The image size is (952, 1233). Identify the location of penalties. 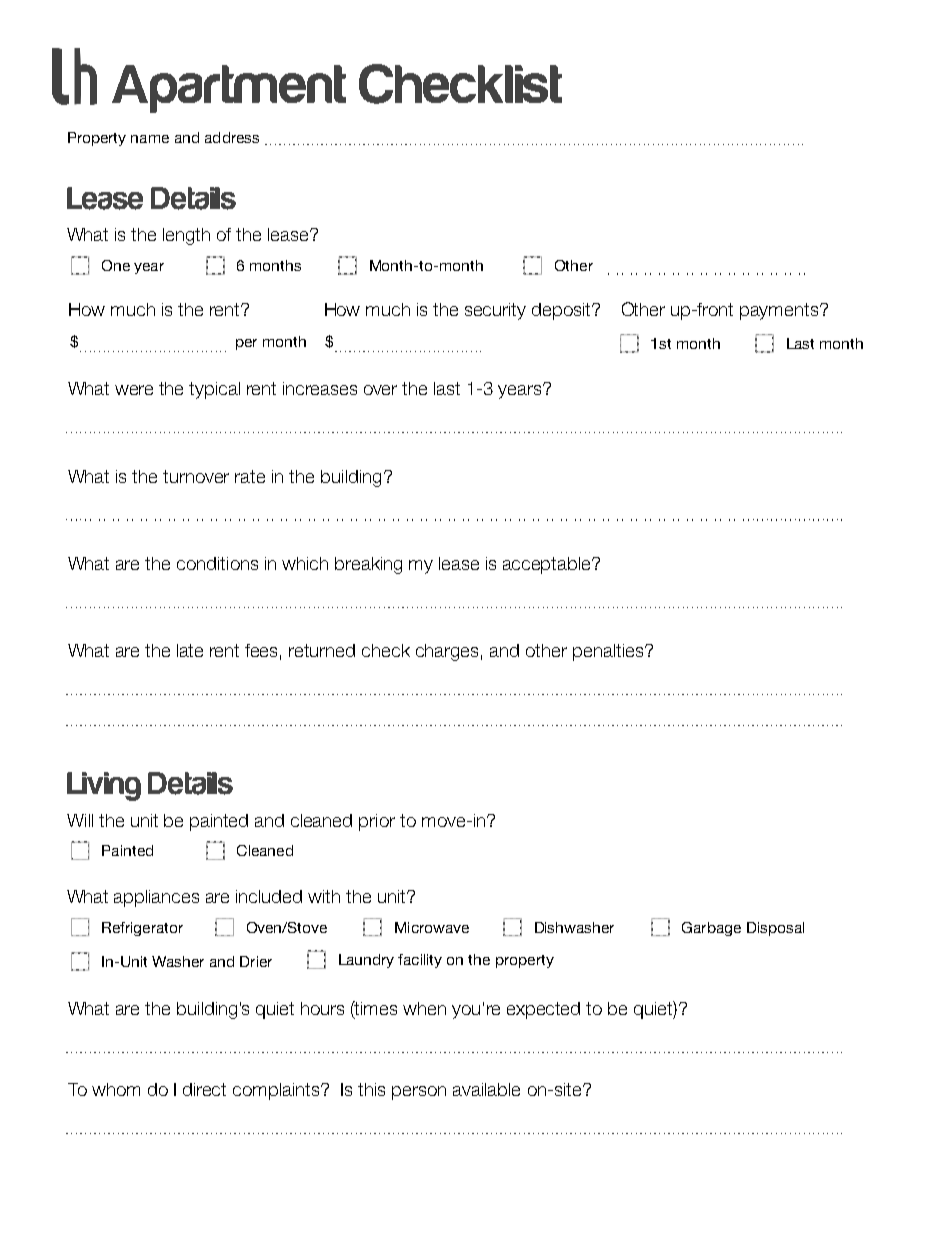
(609, 652).
